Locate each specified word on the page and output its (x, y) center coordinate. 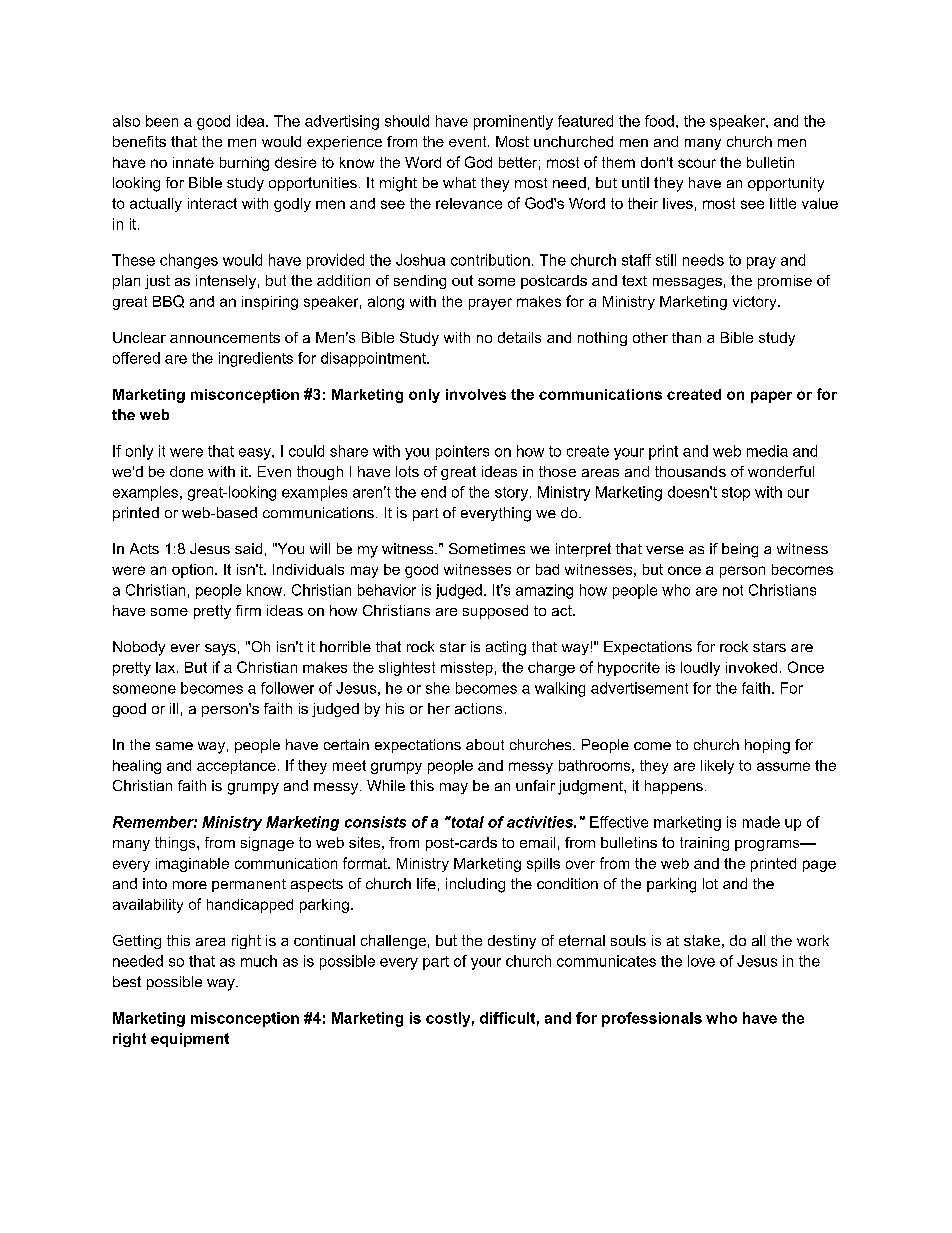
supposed (495, 612)
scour (697, 163)
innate (193, 162)
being (740, 550)
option (192, 571)
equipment (190, 1040)
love (701, 961)
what (459, 182)
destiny (512, 942)
